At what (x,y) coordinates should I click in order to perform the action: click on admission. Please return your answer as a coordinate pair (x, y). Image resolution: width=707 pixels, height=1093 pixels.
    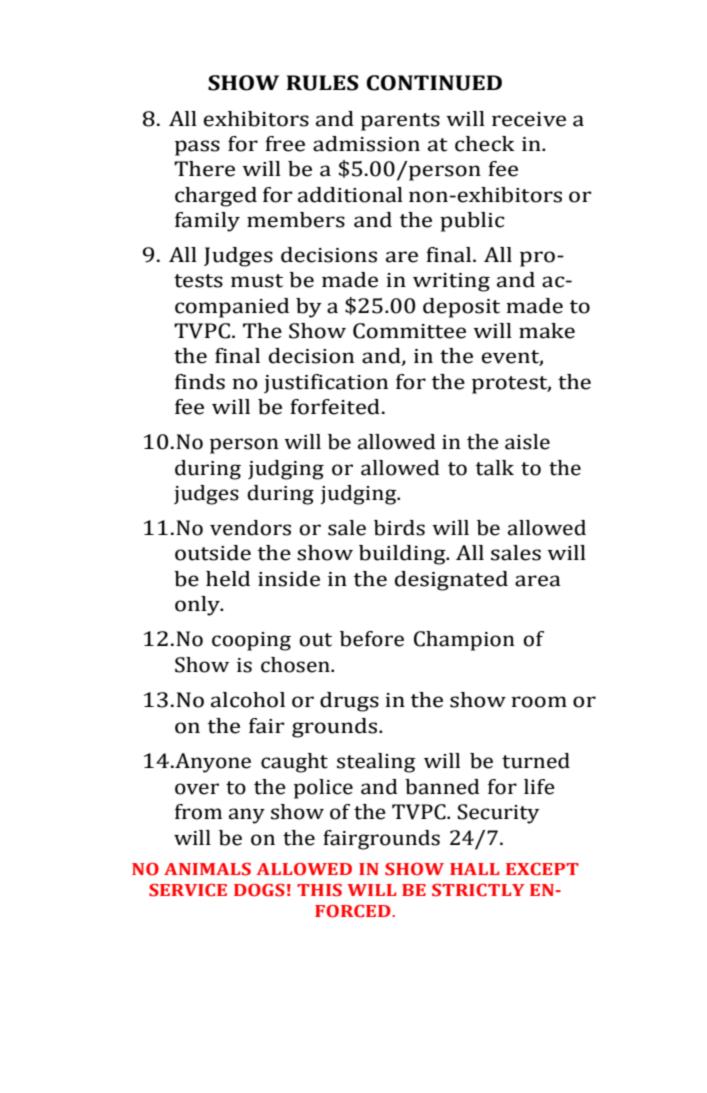
    Looking at the image, I should click on (366, 144).
